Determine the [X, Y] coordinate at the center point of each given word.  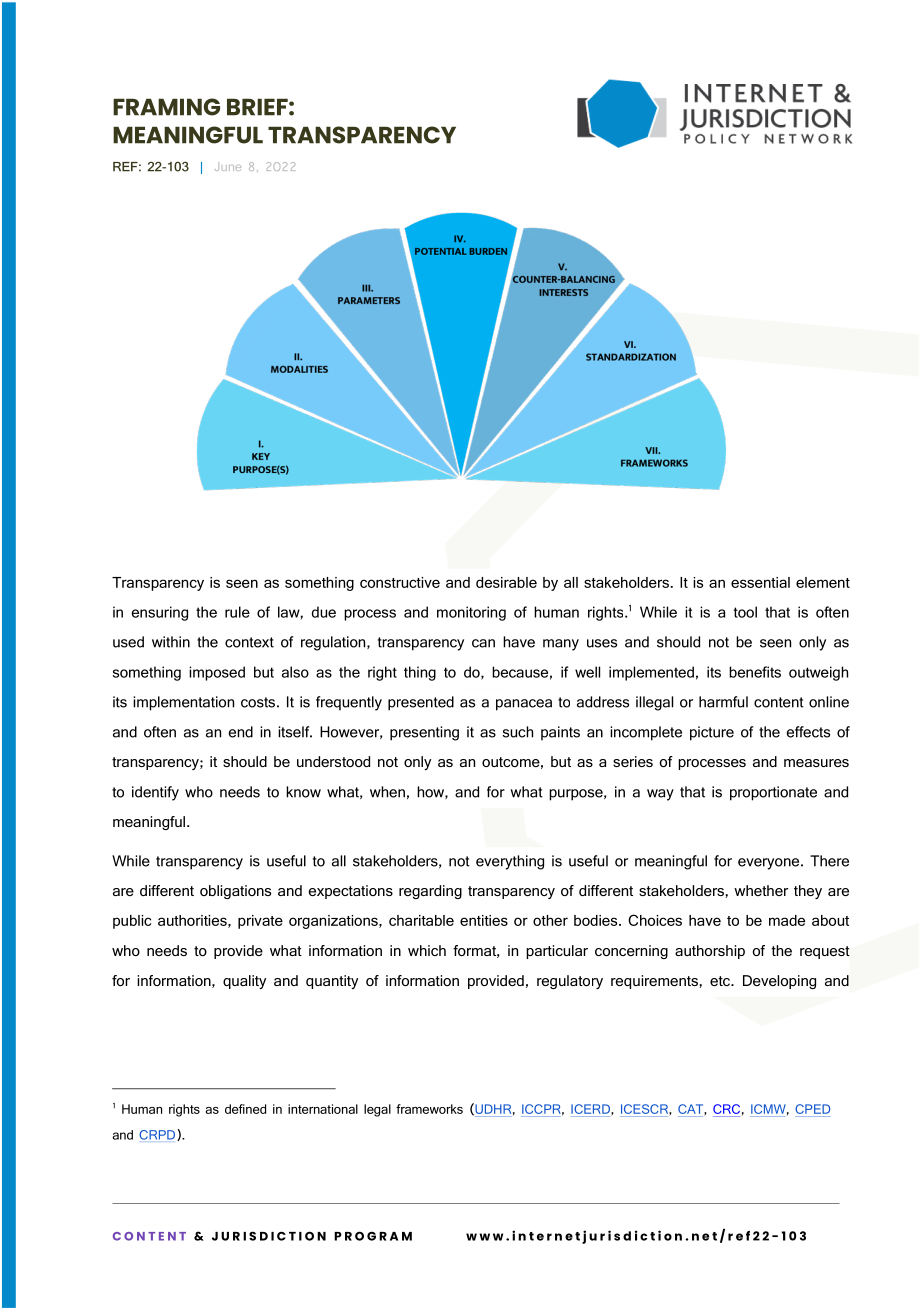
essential [760, 582]
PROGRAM [373, 1236]
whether [761, 890]
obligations [235, 892]
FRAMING [166, 107]
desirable [506, 582]
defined [245, 1109]
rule [237, 612]
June [228, 168]
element [823, 582]
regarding [430, 892]
